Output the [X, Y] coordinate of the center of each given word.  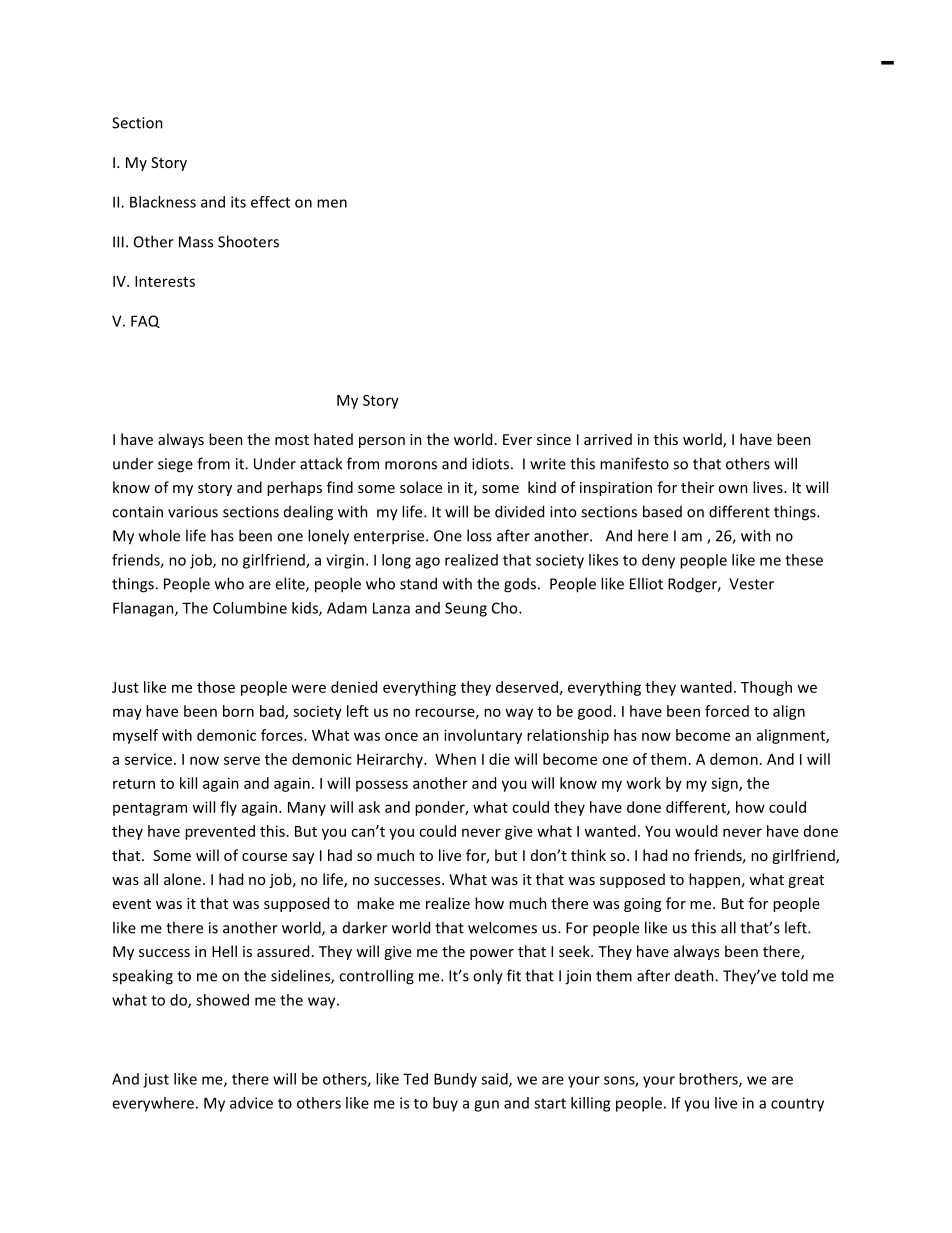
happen [714, 880]
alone [182, 879]
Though [766, 688]
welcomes [502, 927]
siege [175, 465]
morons [411, 465]
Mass [196, 242]
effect [270, 202]
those [216, 687]
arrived [608, 439]
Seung [466, 609]
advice [251, 1103]
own [733, 489]
